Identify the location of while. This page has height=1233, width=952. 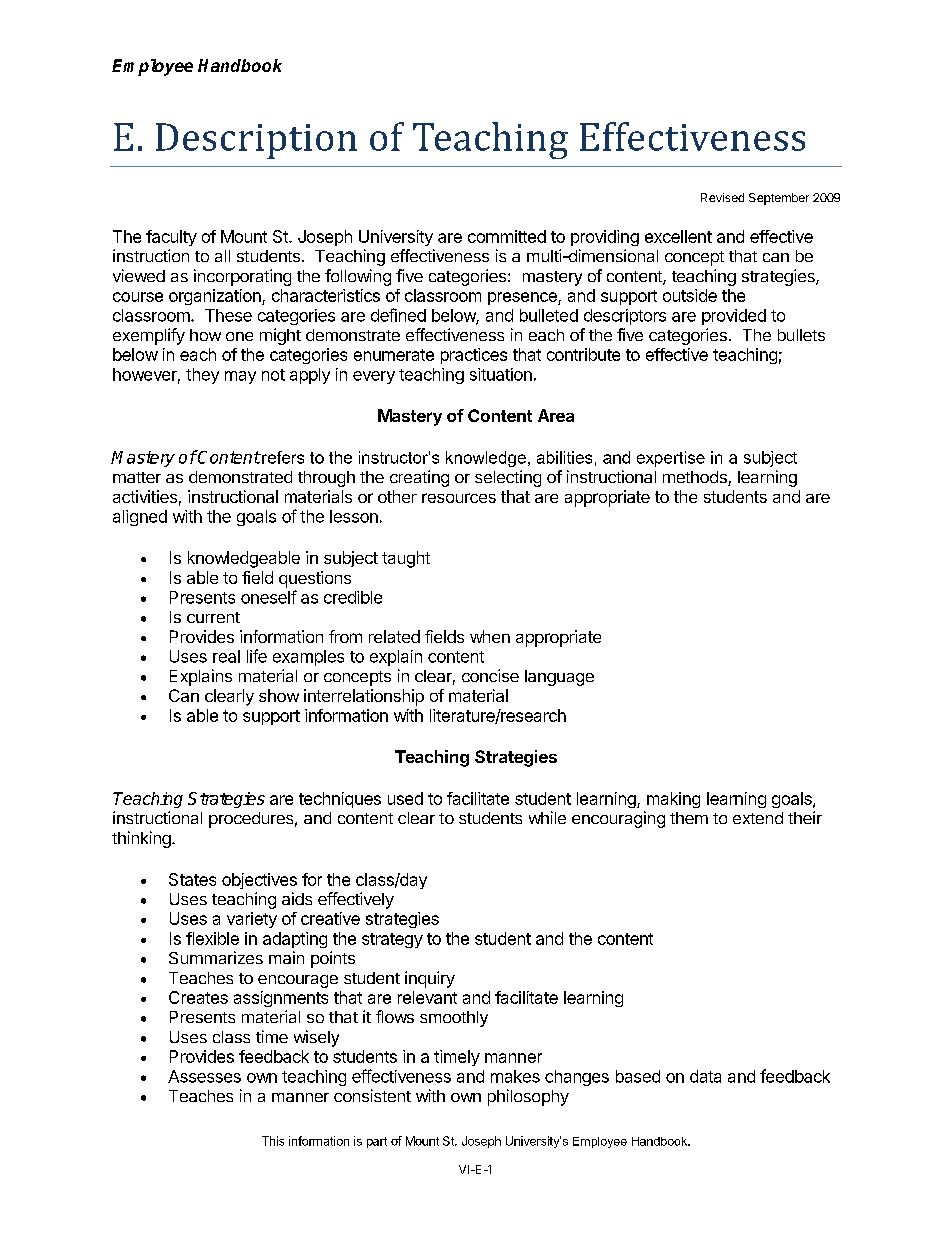
(547, 817).
